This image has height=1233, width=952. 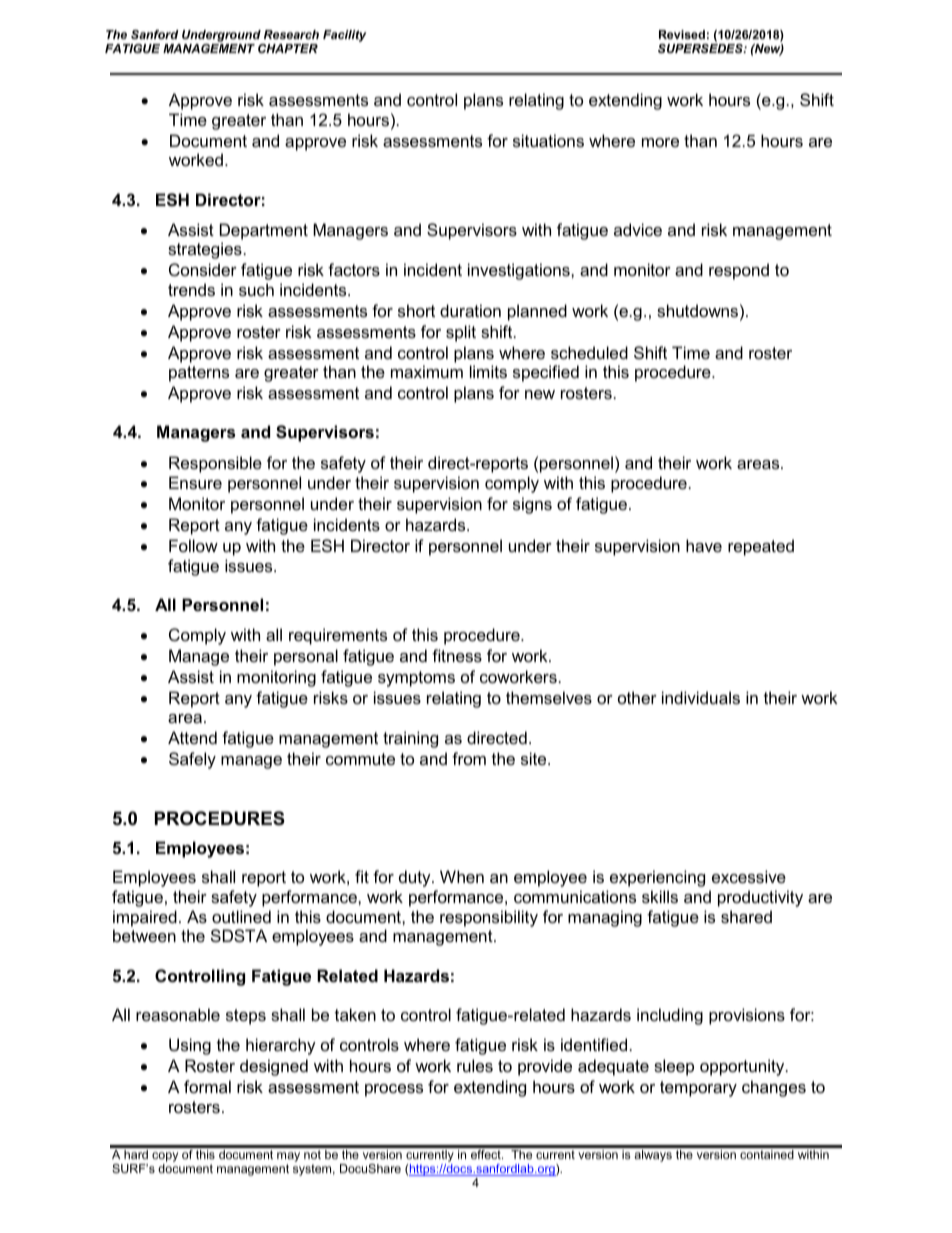 I want to click on Facility, so click(x=344, y=36).
